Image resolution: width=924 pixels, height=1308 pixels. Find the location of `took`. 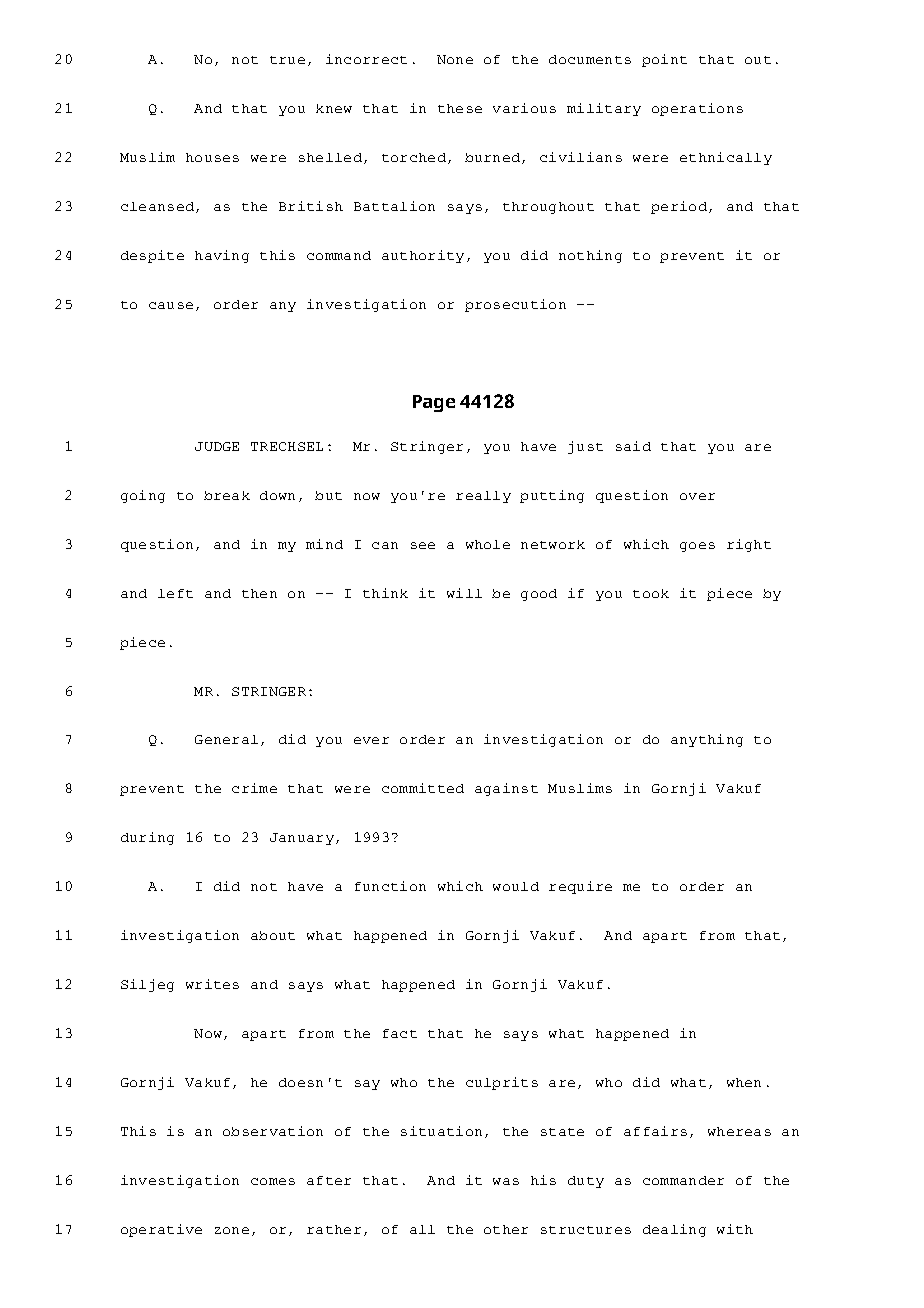

took is located at coordinates (651, 593).
